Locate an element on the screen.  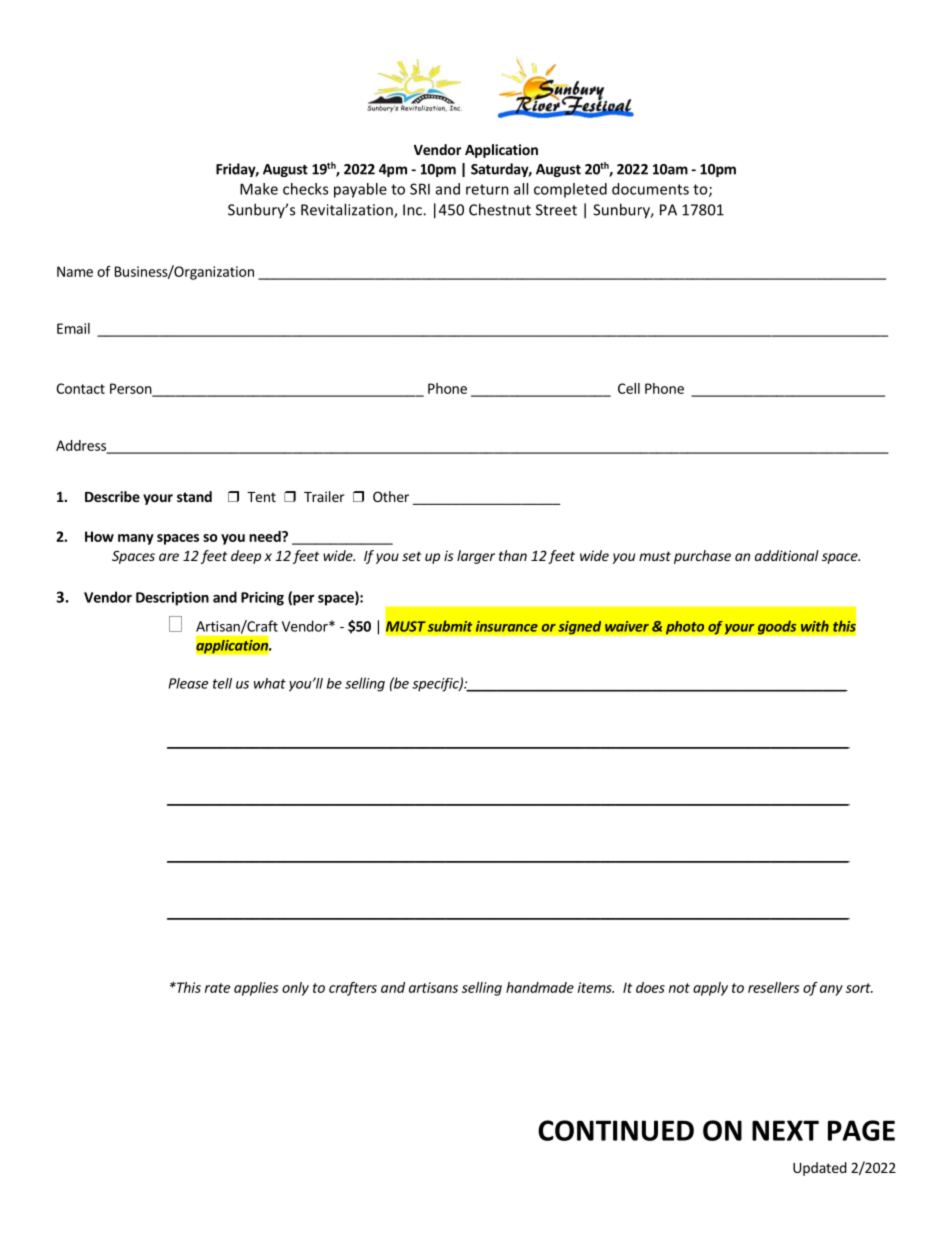
Make is located at coordinates (259, 189).
